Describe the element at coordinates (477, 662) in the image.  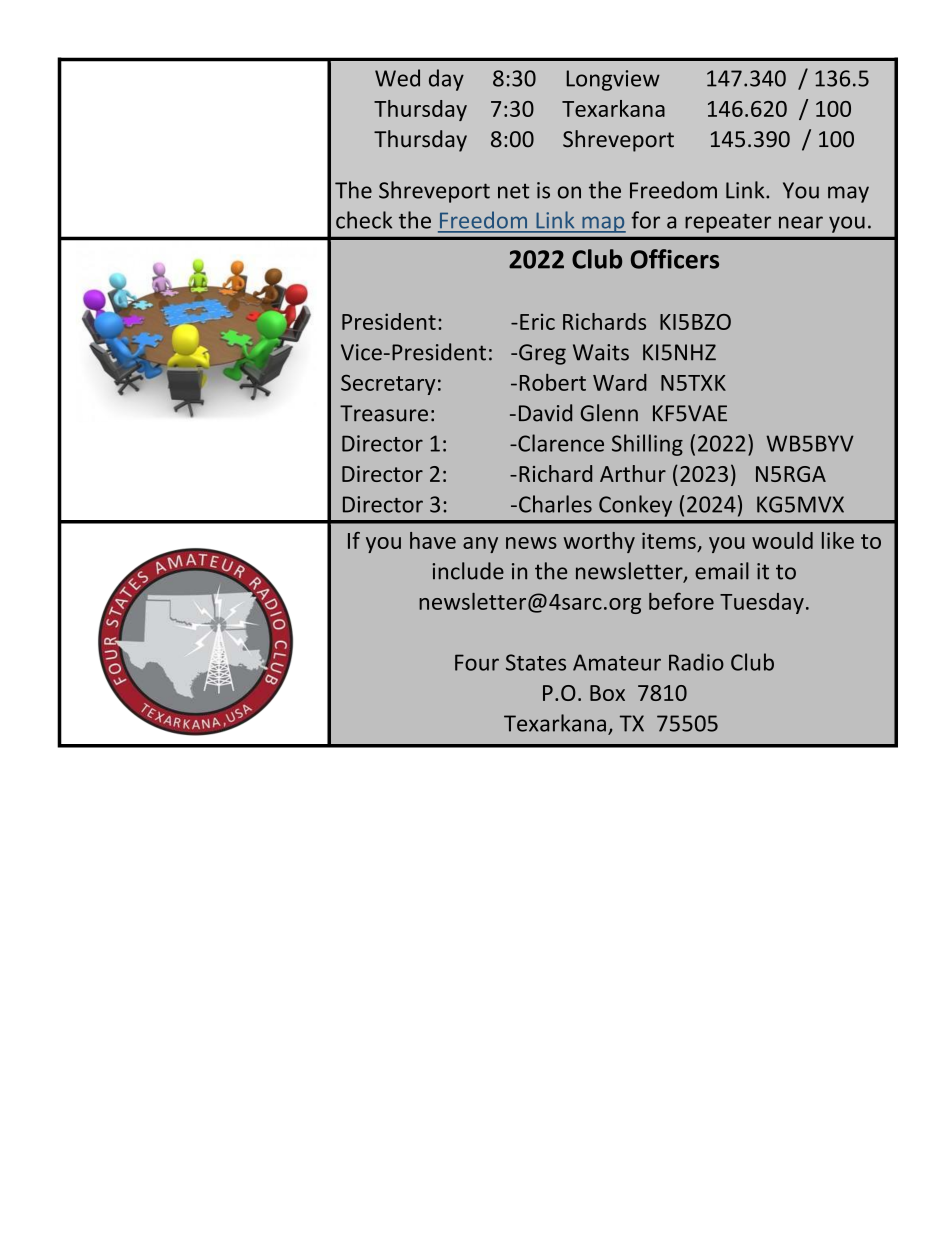
I see `Four` at that location.
